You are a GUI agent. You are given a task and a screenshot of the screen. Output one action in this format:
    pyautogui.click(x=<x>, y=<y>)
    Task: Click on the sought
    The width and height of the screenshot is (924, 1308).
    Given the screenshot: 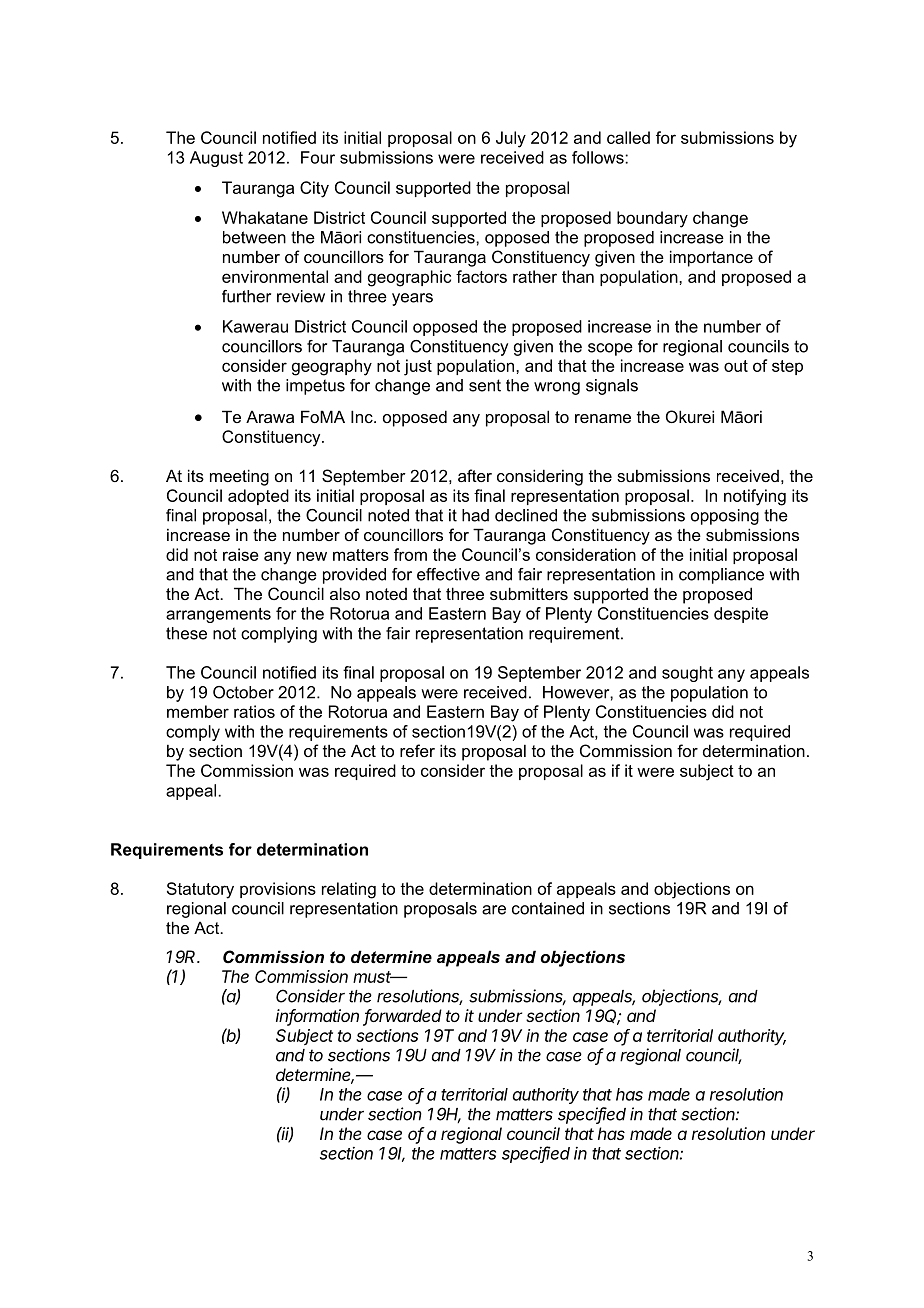 What is the action you would take?
    pyautogui.click(x=687, y=674)
